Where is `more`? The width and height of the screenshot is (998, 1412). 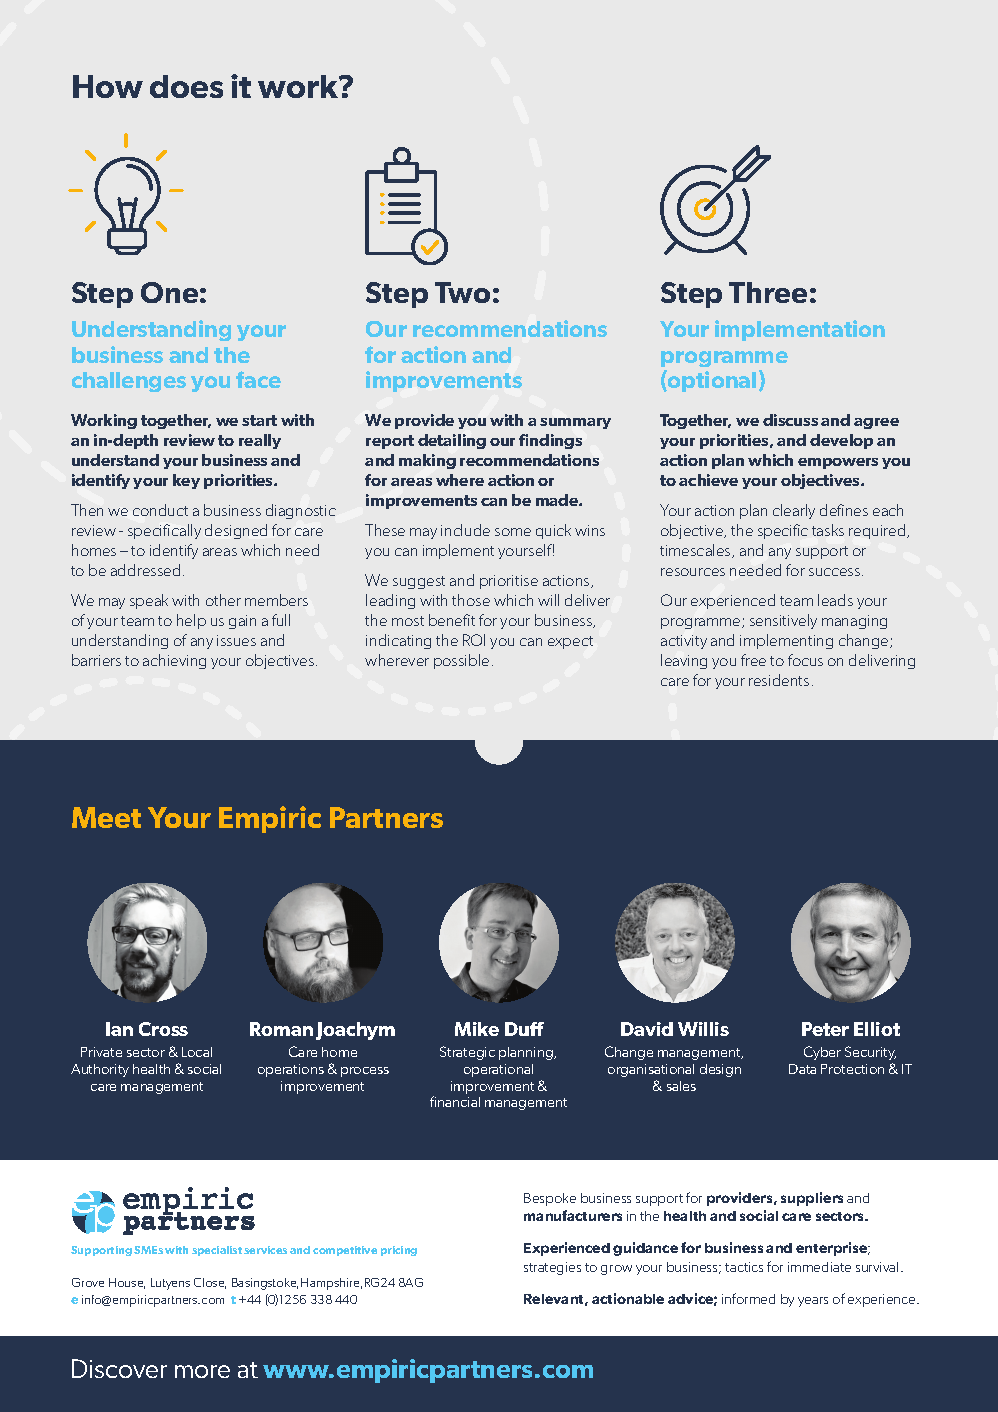 more is located at coordinates (202, 1371).
